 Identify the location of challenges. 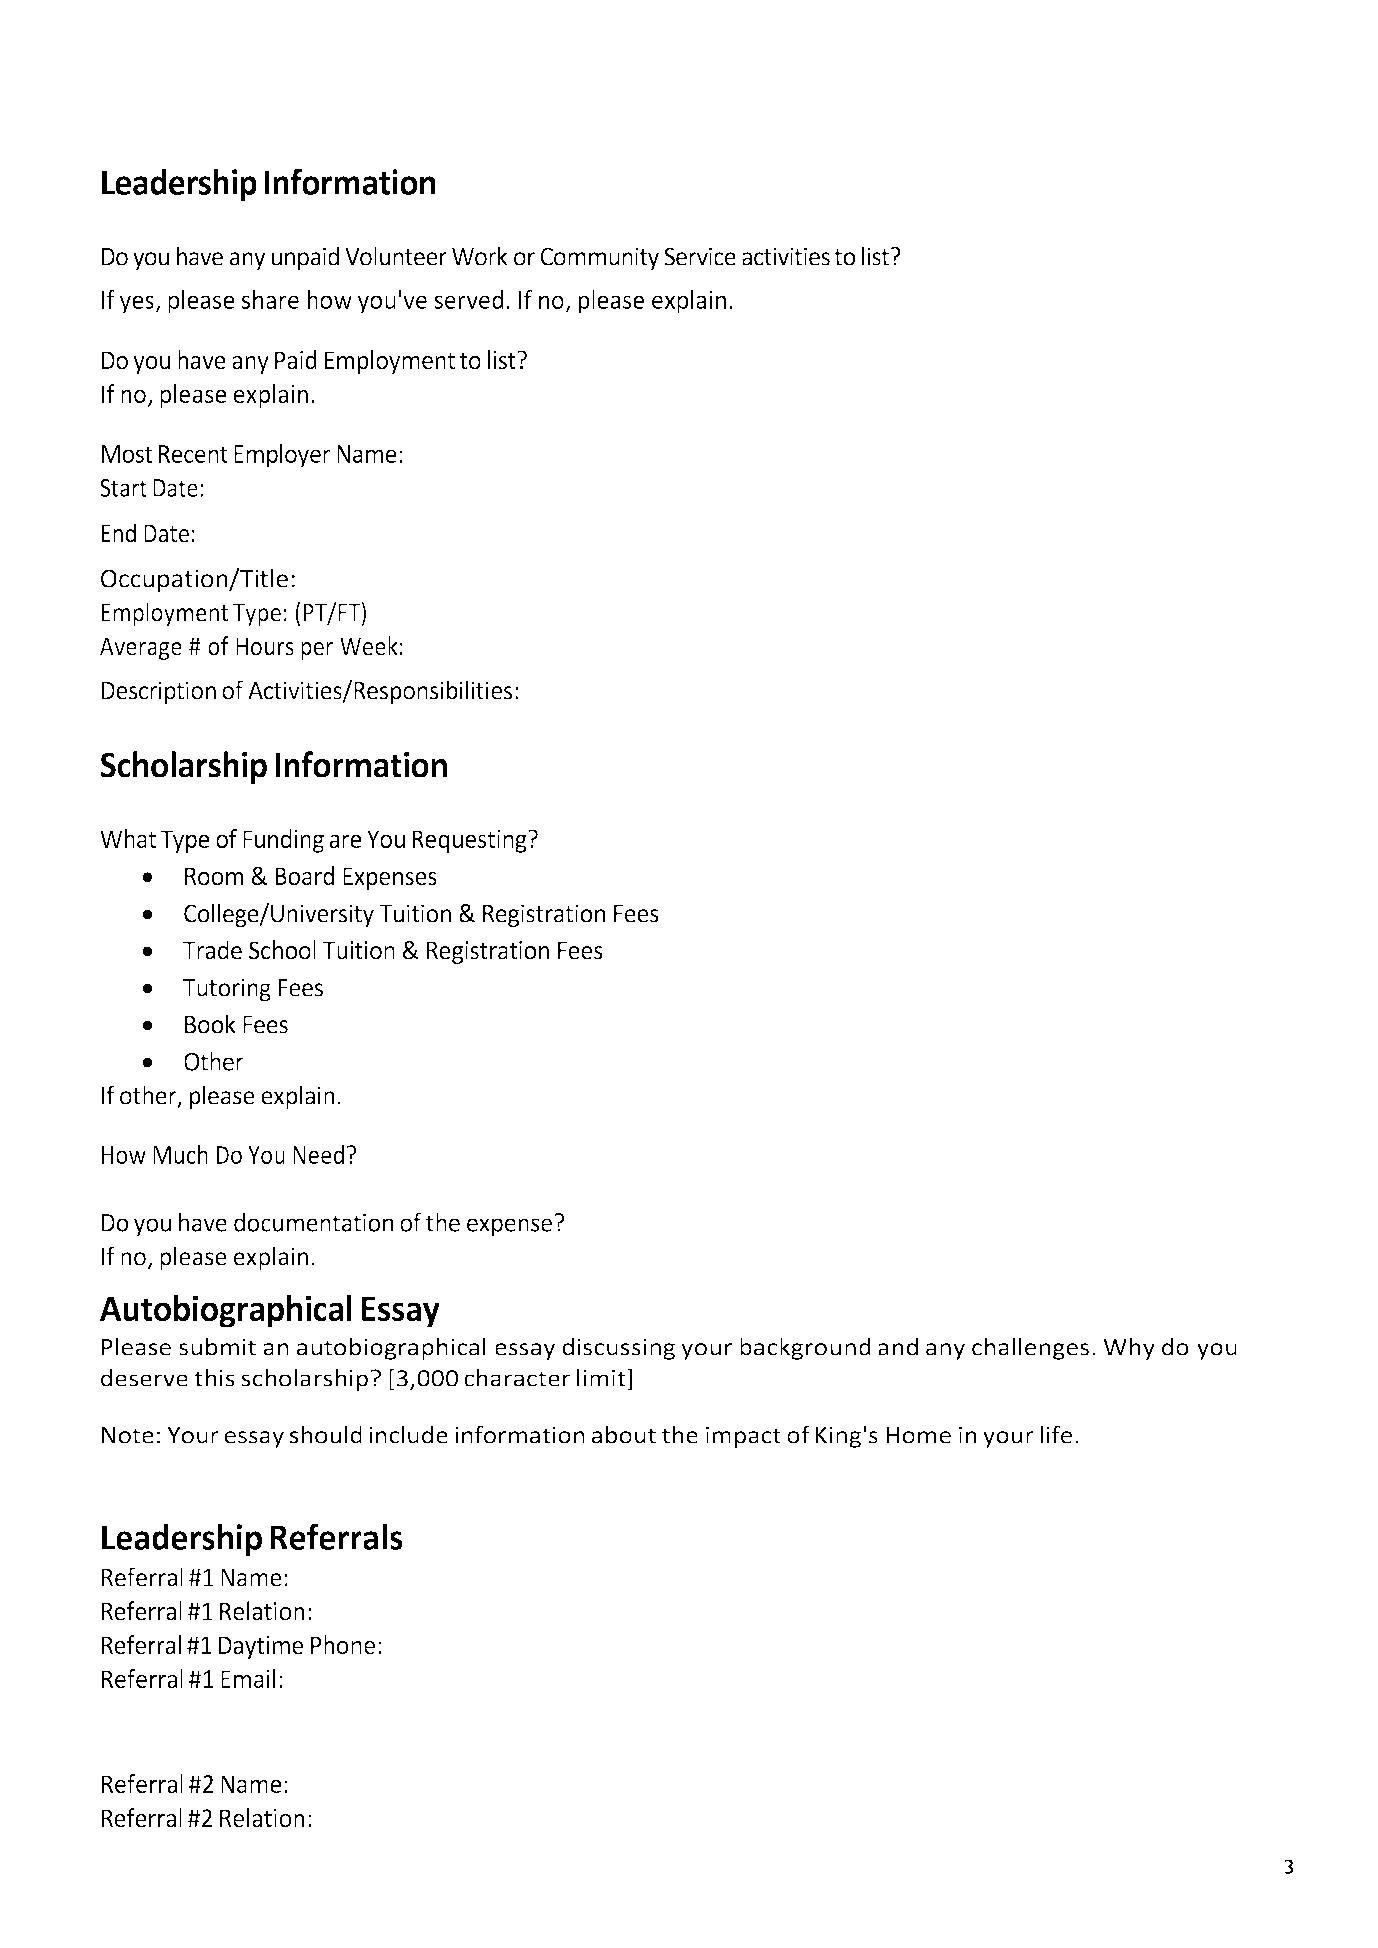
(1030, 1349).
